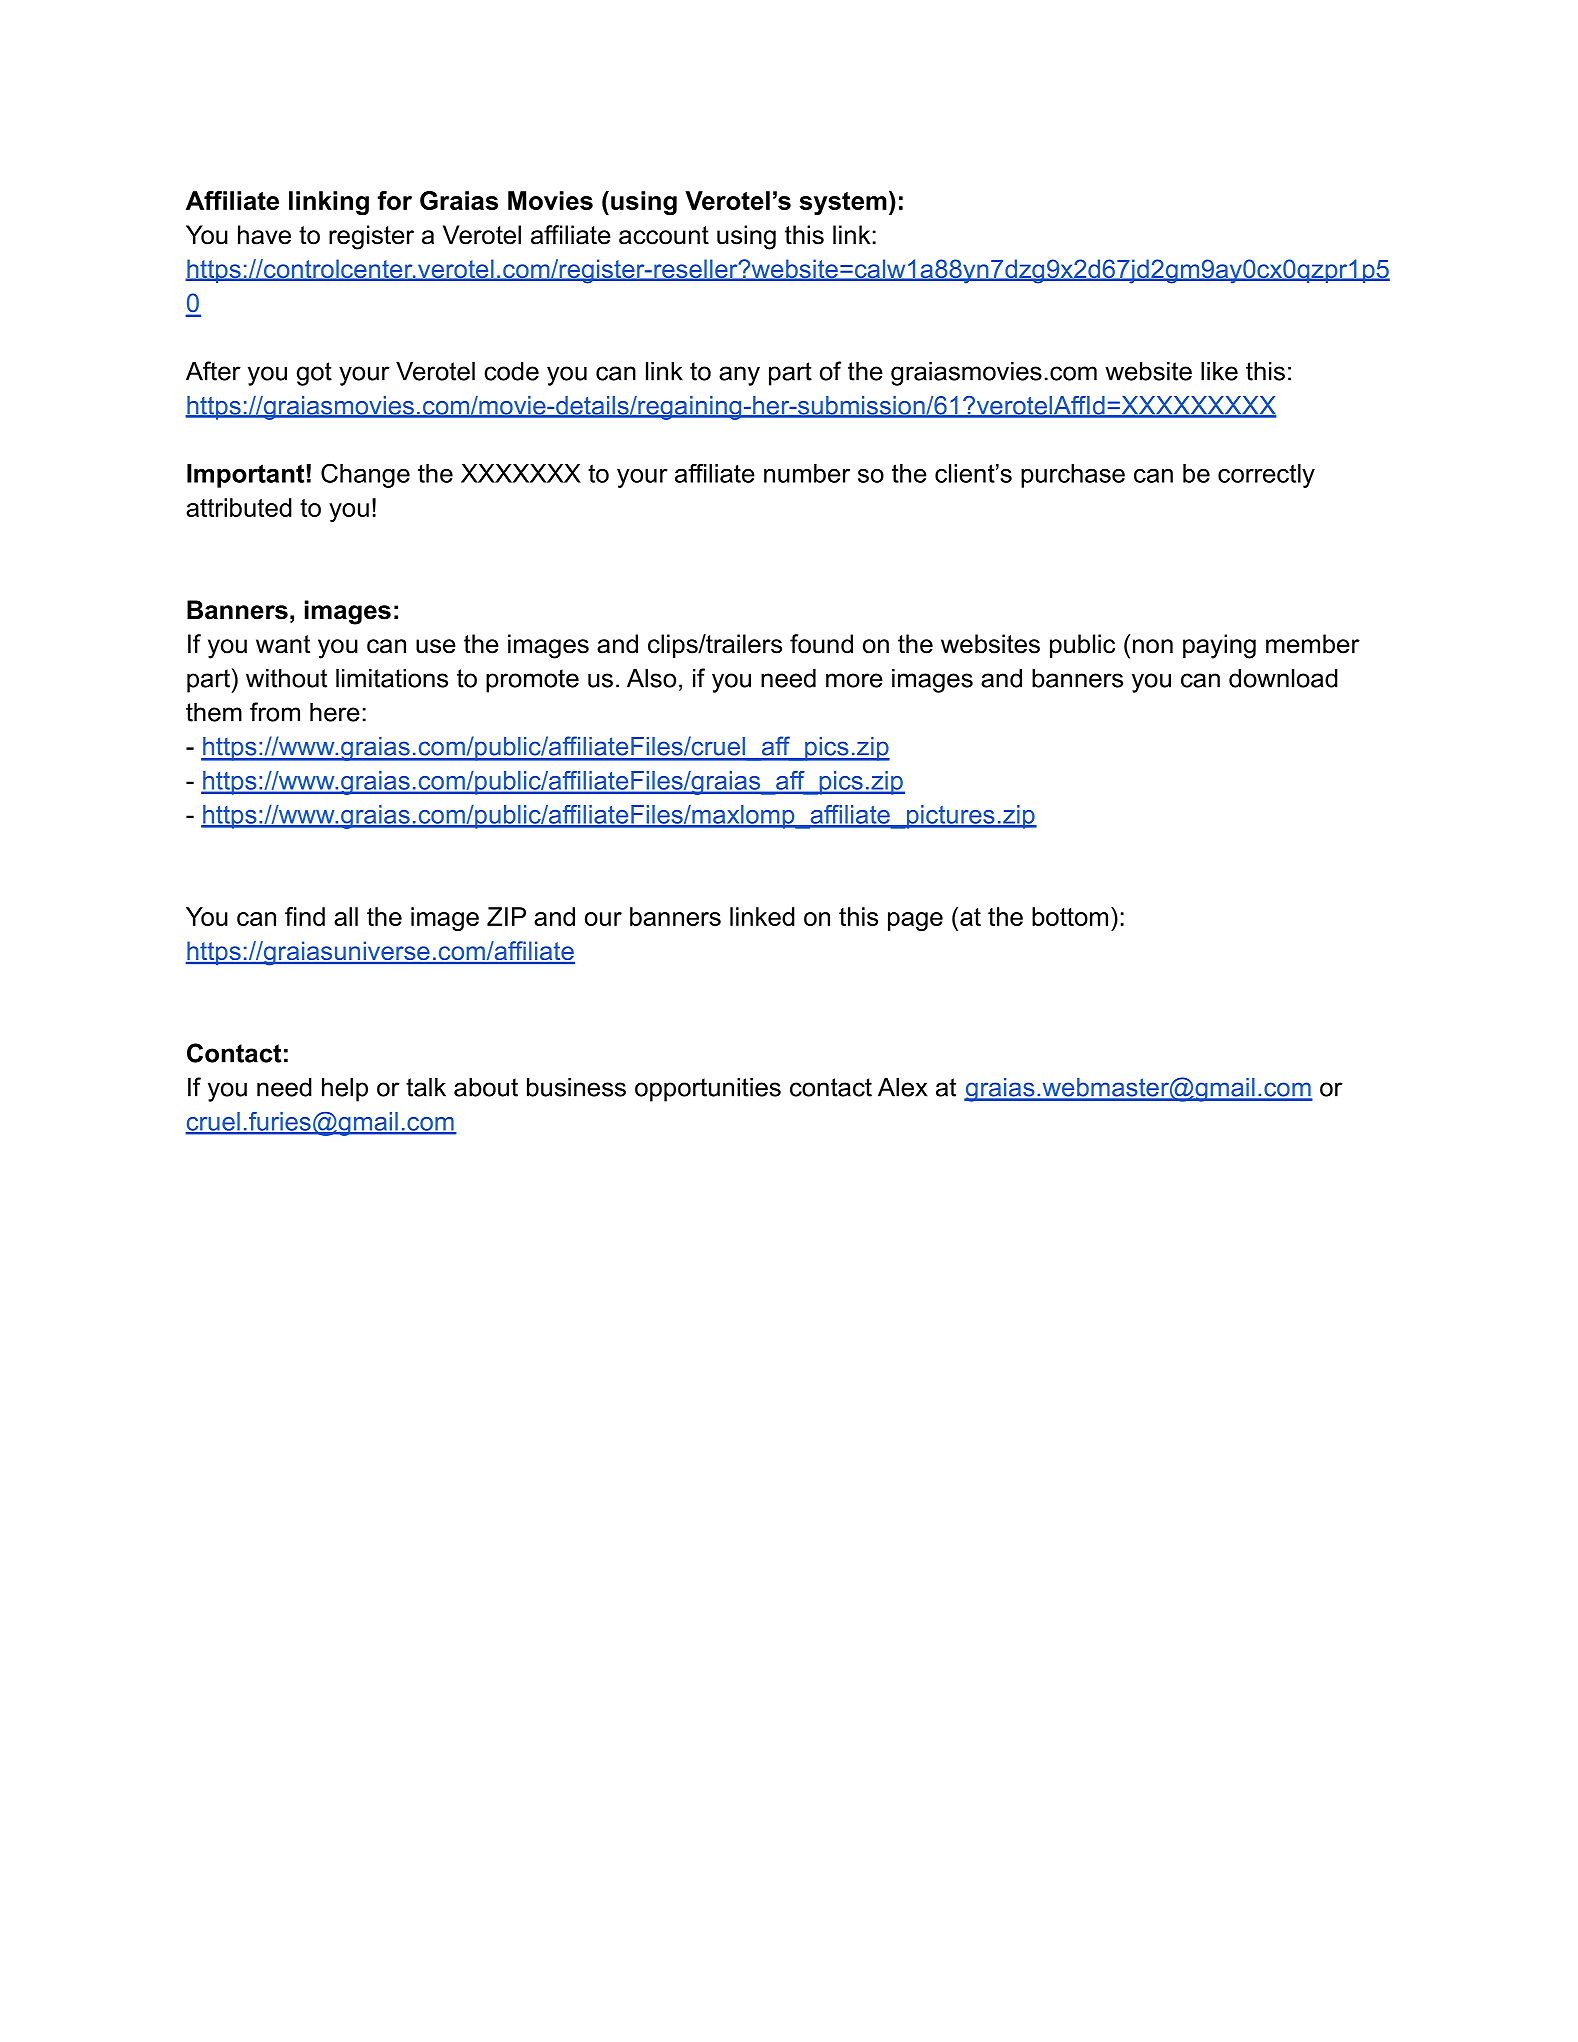 Image resolution: width=1578 pixels, height=2042 pixels. Describe the element at coordinates (1070, 916) in the screenshot. I see `bottom` at that location.
